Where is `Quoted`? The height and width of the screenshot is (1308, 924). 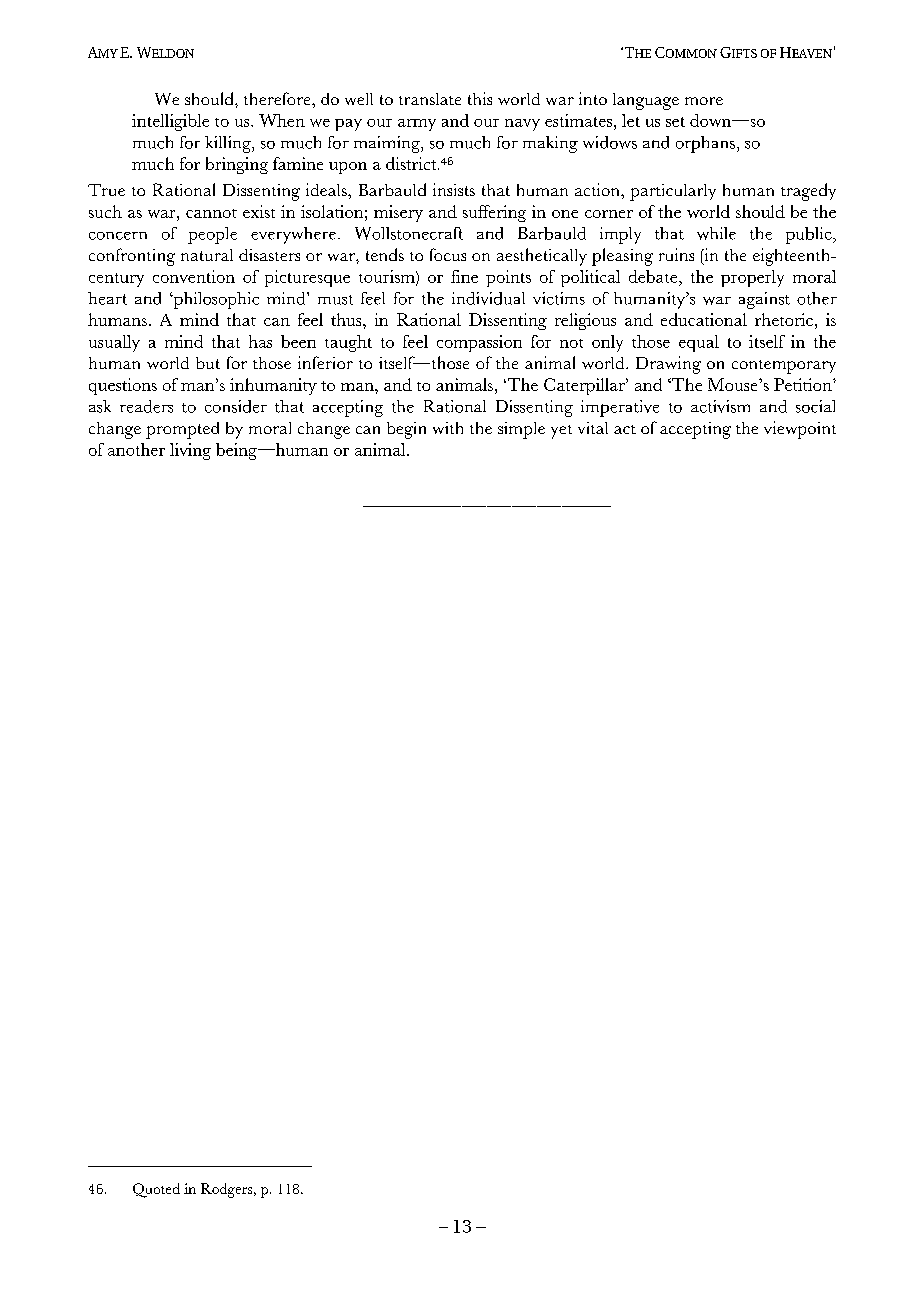
Quoted is located at coordinates (156, 1190).
